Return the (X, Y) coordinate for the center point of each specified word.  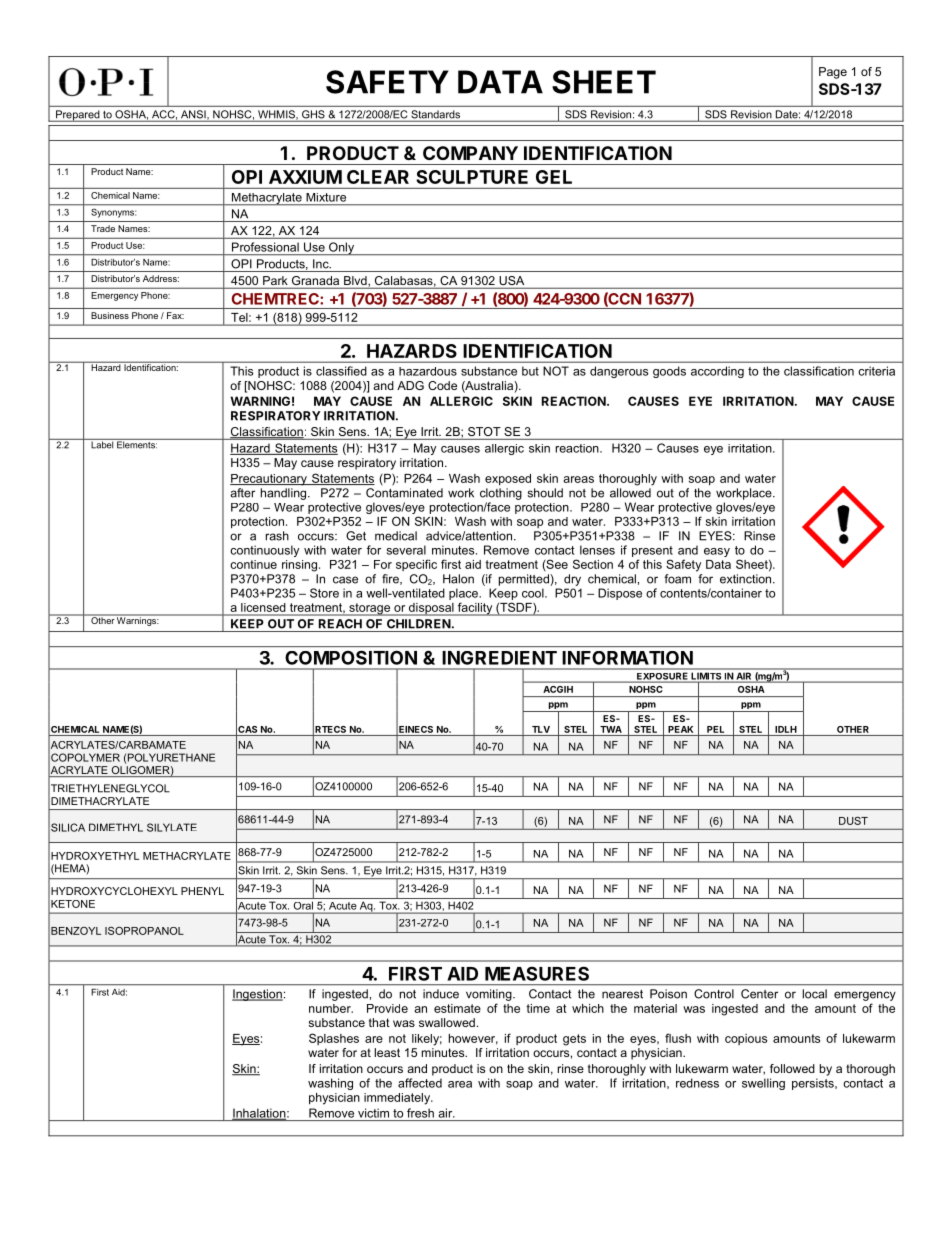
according (717, 372)
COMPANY (470, 153)
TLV (541, 729)
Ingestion (257, 995)
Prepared (78, 116)
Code (442, 385)
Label (102, 444)
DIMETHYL (116, 827)
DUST (853, 821)
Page (833, 73)
